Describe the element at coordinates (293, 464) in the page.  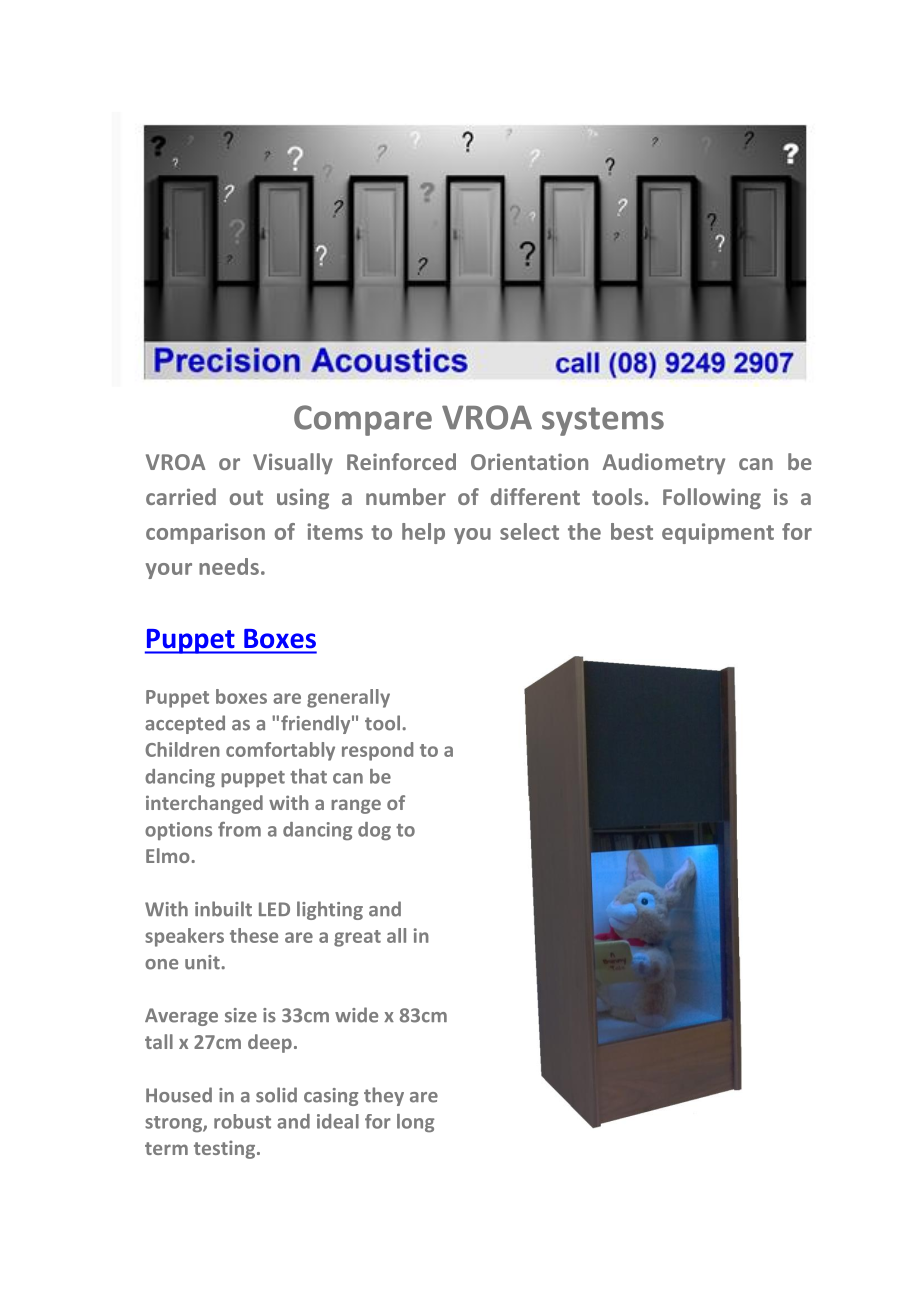
I see `Visually` at that location.
